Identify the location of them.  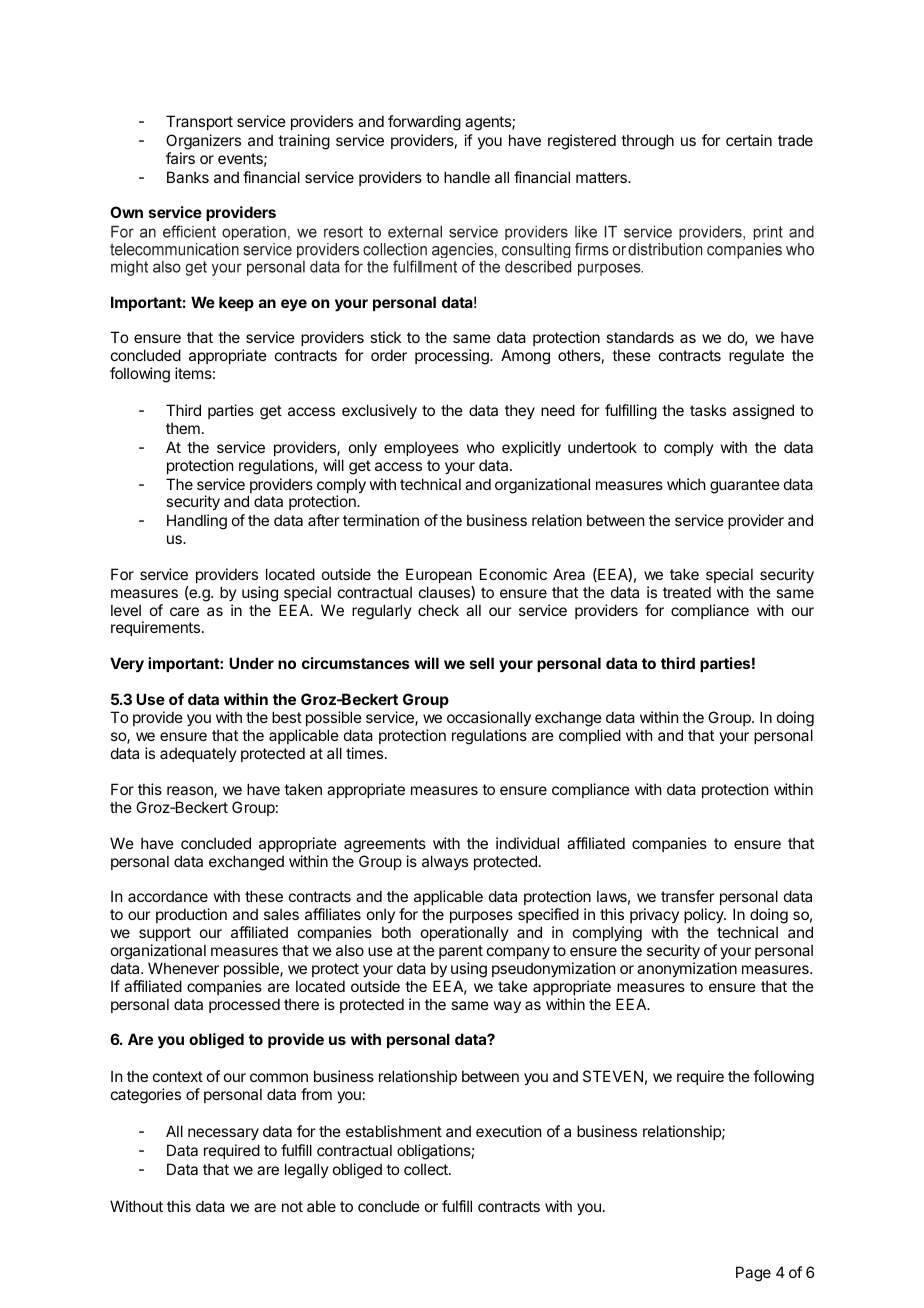
(183, 428).
